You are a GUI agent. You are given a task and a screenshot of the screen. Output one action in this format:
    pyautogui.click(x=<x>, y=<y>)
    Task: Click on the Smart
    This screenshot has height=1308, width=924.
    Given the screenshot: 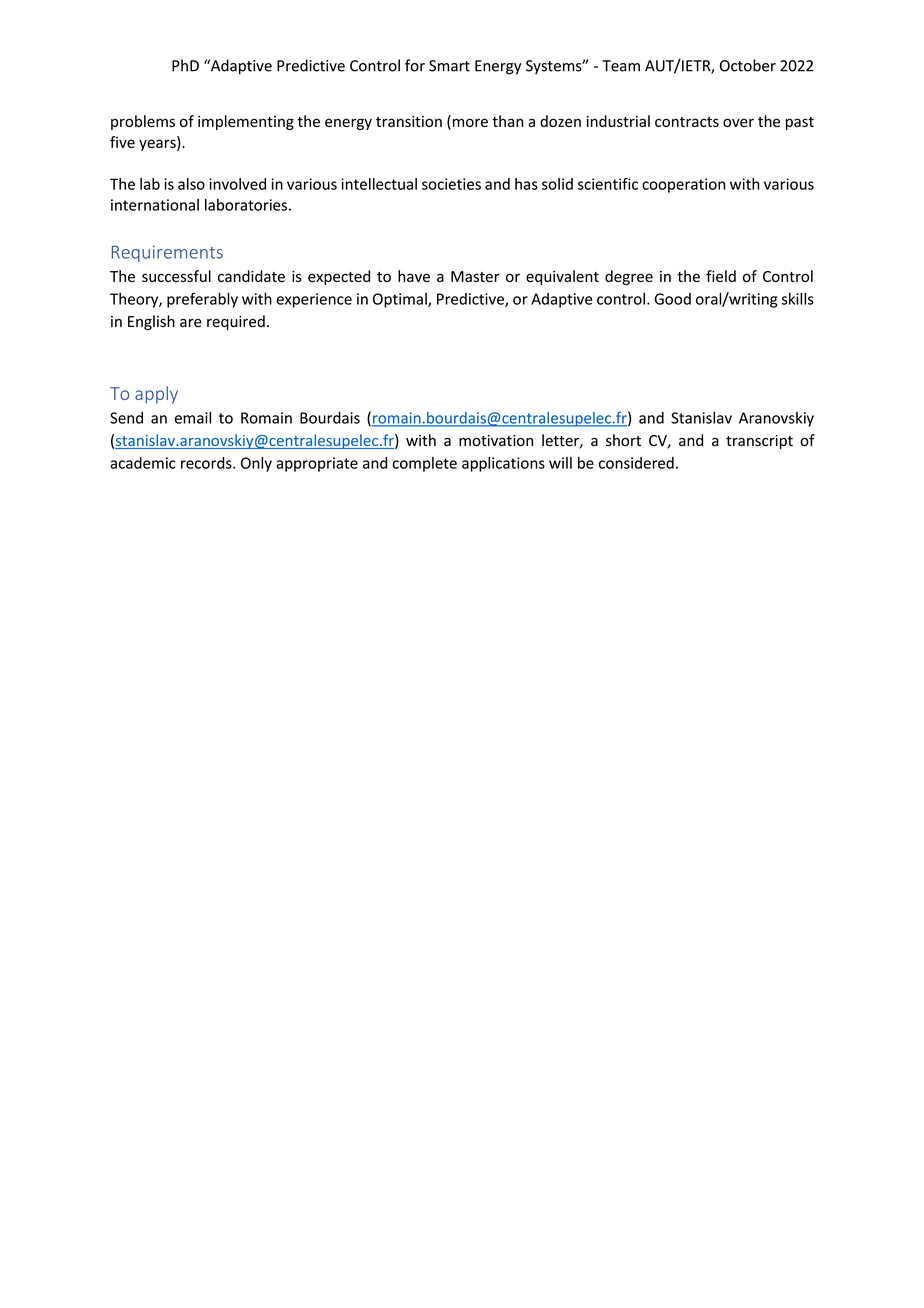 What is the action you would take?
    pyautogui.click(x=449, y=66)
